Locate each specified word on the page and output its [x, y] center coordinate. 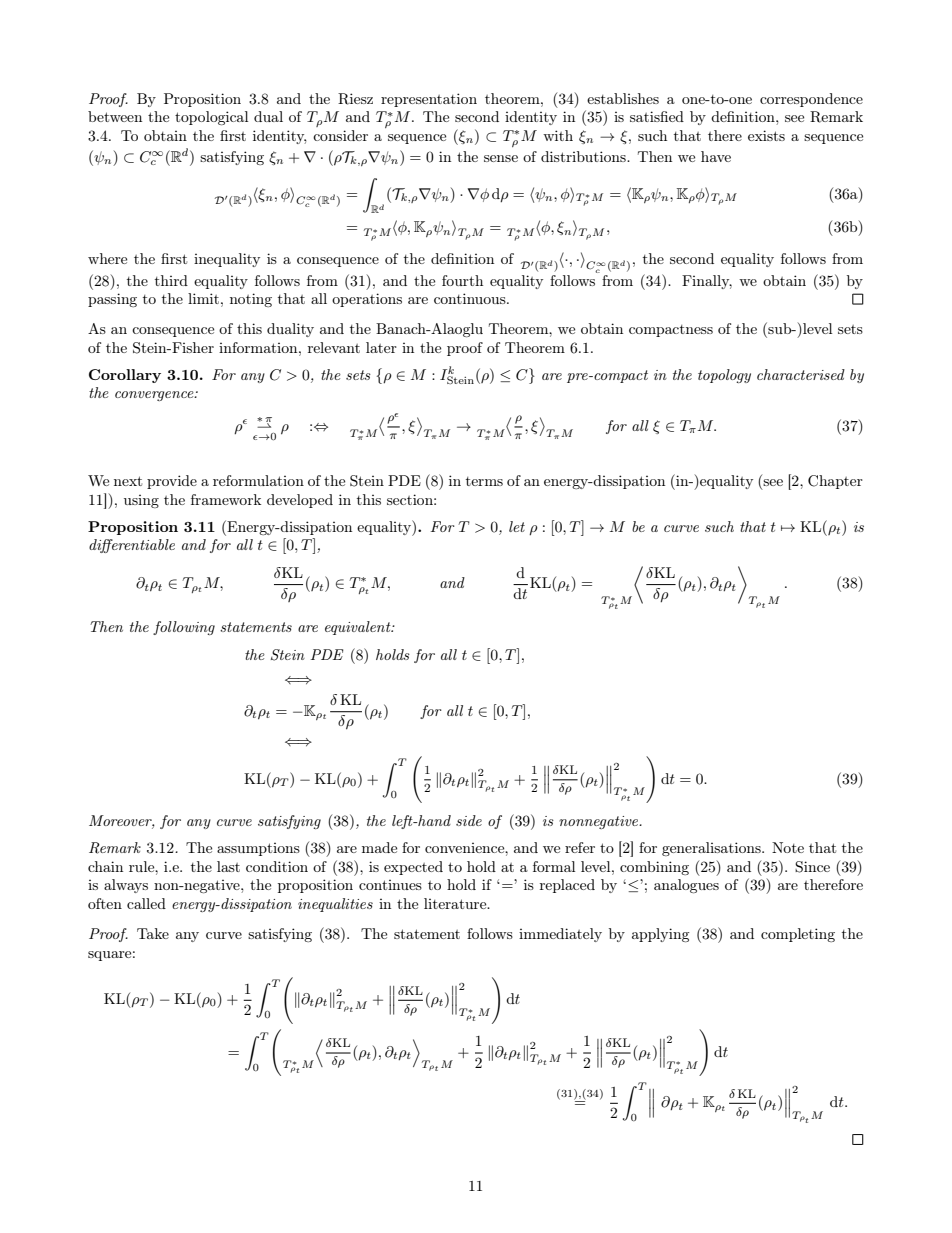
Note [788, 847]
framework [226, 499]
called [146, 903]
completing [798, 935]
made [379, 847]
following [184, 628]
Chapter [835, 482]
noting [251, 300]
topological [211, 118]
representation [429, 100]
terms [484, 481]
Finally [707, 282]
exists [766, 135]
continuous [471, 298]
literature [456, 903]
